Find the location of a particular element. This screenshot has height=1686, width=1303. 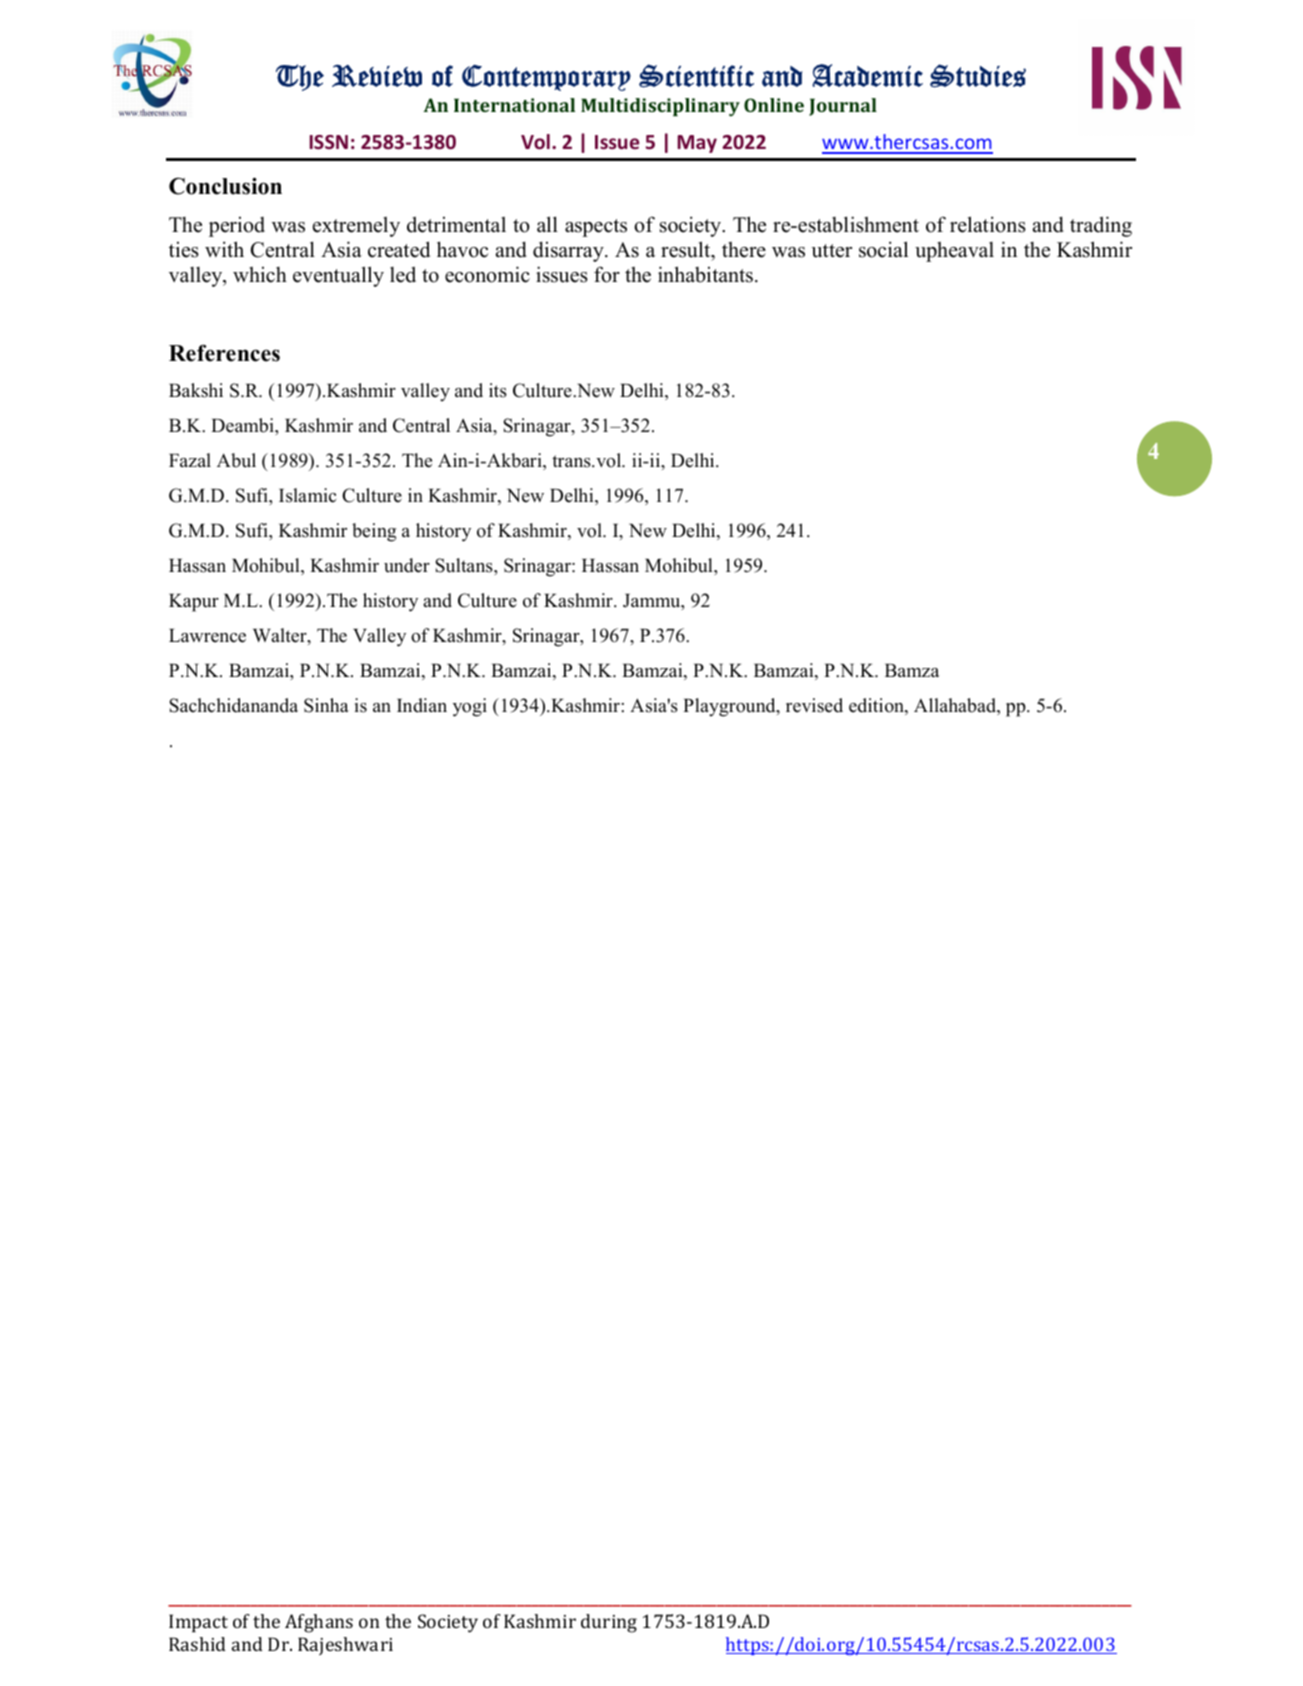

revised is located at coordinates (814, 705).
